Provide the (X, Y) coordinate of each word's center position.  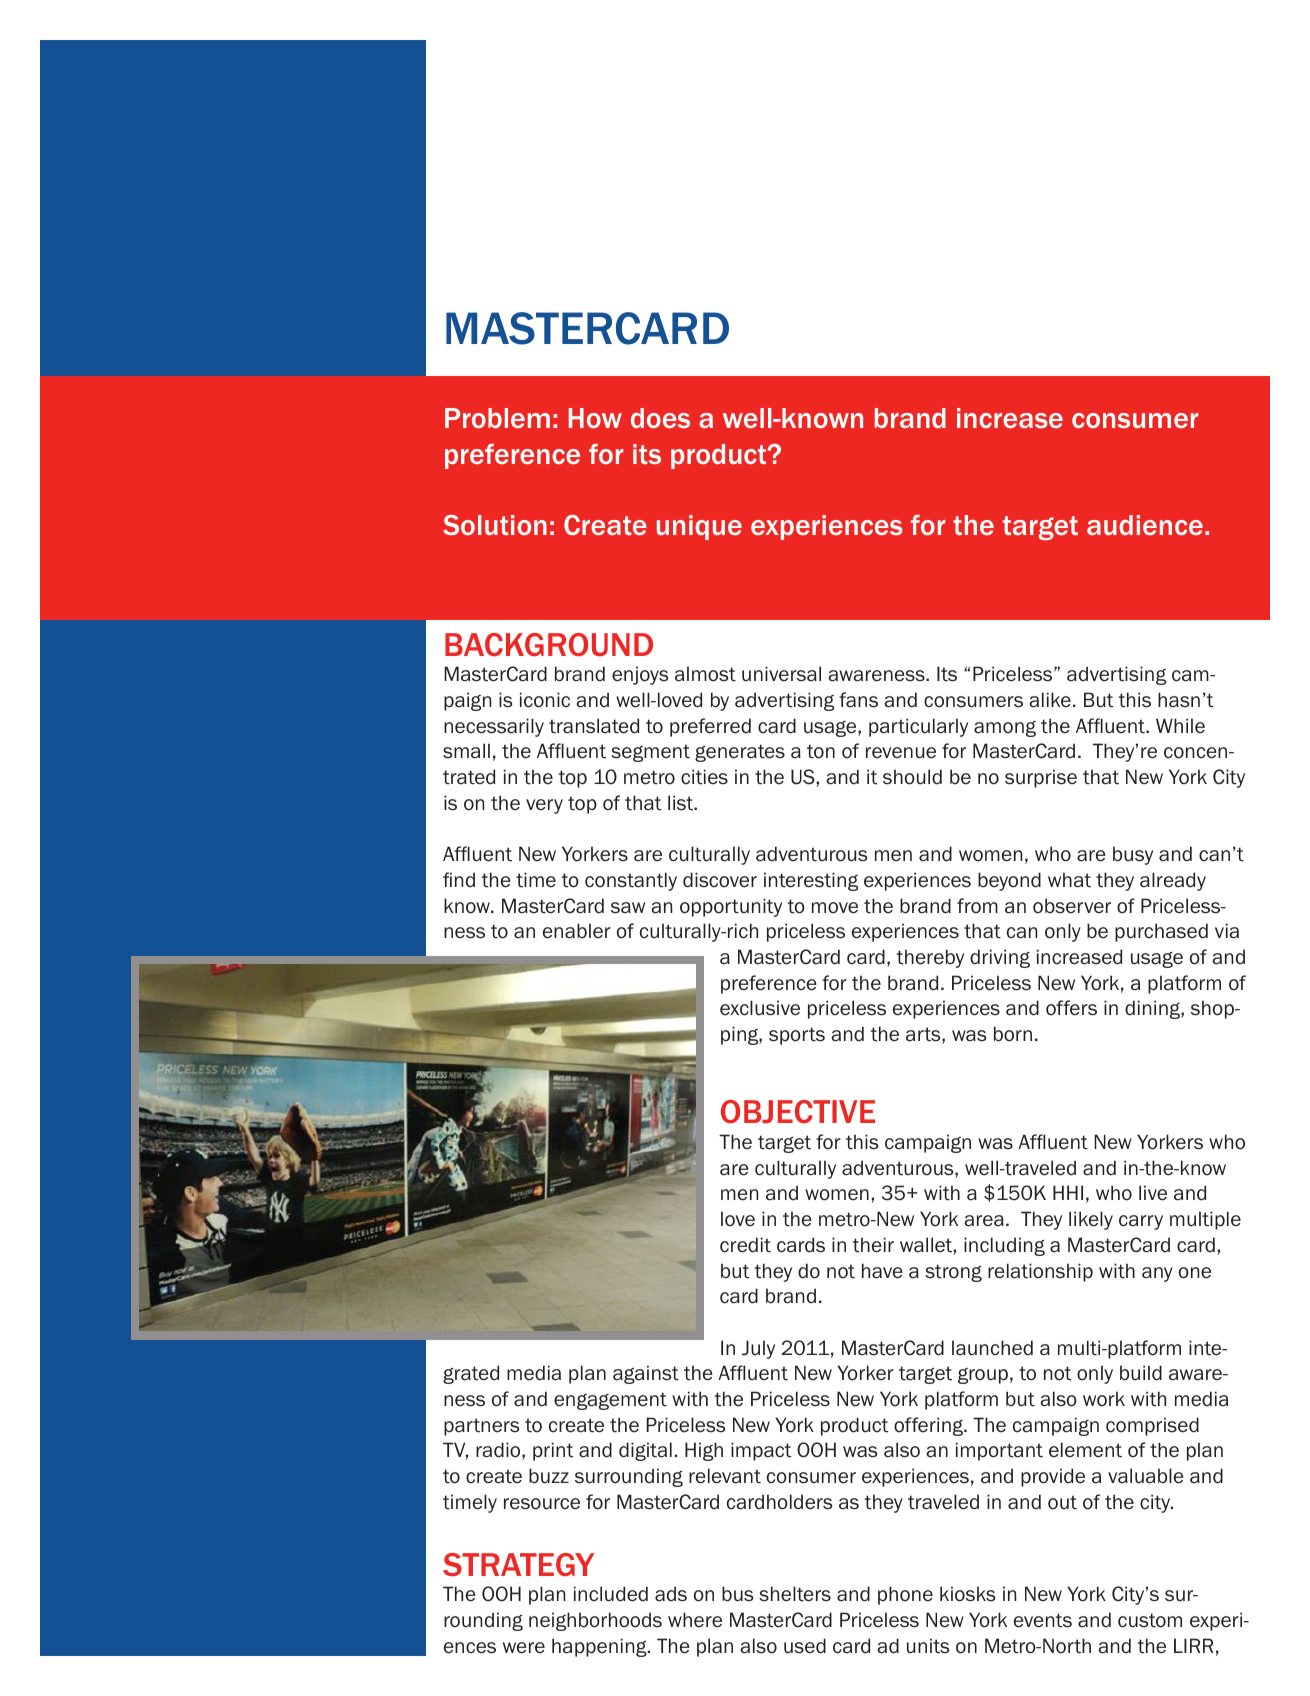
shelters (795, 1594)
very (544, 806)
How (595, 418)
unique (699, 527)
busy (1133, 855)
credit (745, 1245)
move (835, 908)
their (873, 1245)
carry (1141, 1222)
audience (1145, 525)
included (611, 1594)
